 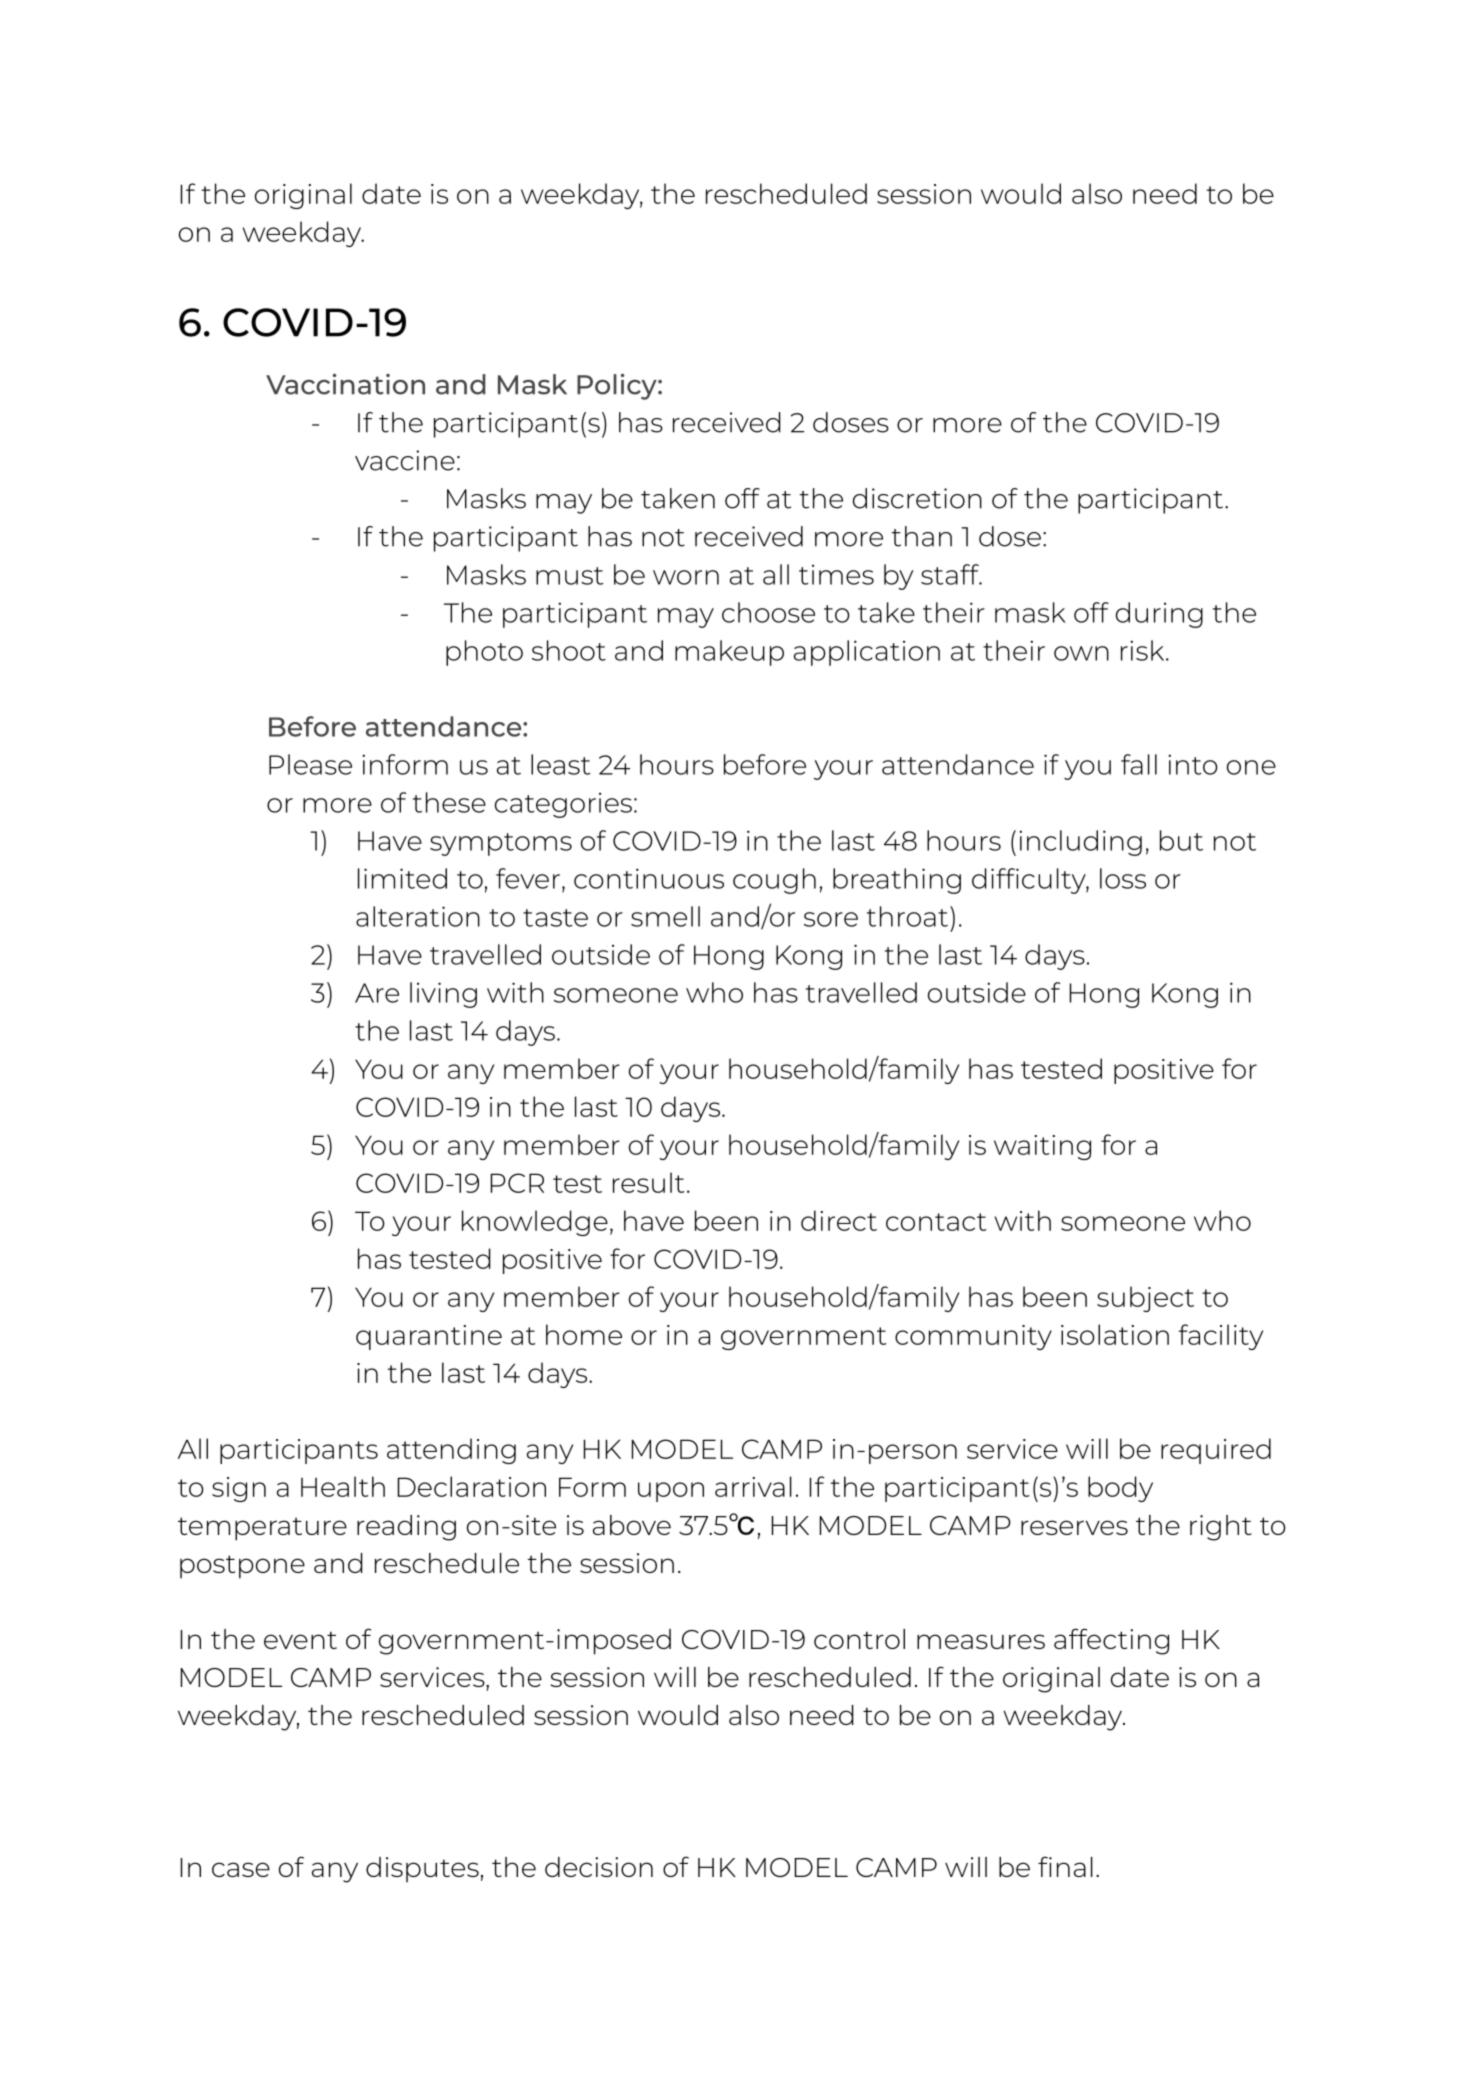 I want to click on PCR, so click(x=517, y=1183).
